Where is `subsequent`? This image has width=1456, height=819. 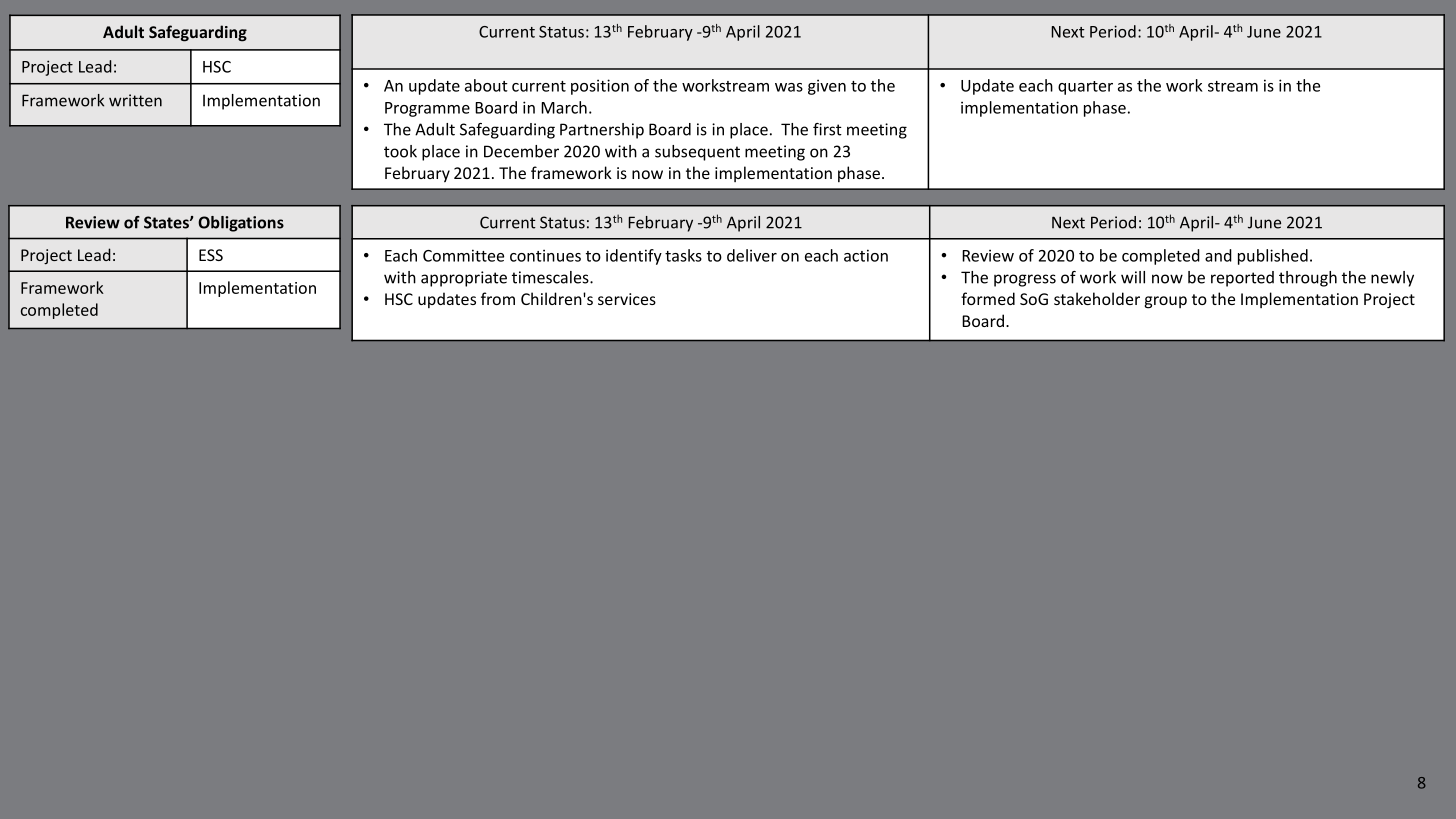
subsequent is located at coordinates (697, 153).
